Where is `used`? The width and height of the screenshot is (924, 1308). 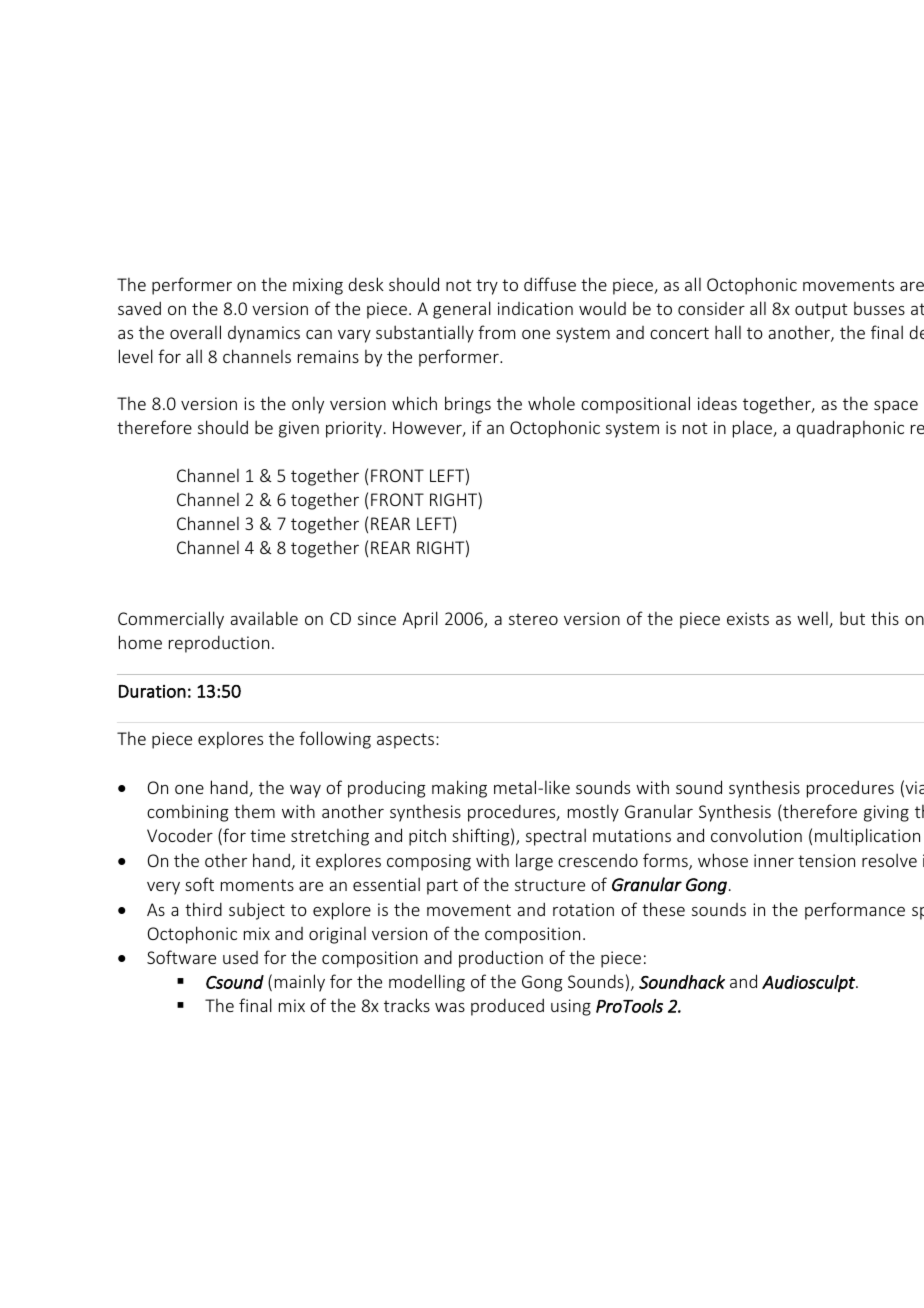 used is located at coordinates (240, 957).
